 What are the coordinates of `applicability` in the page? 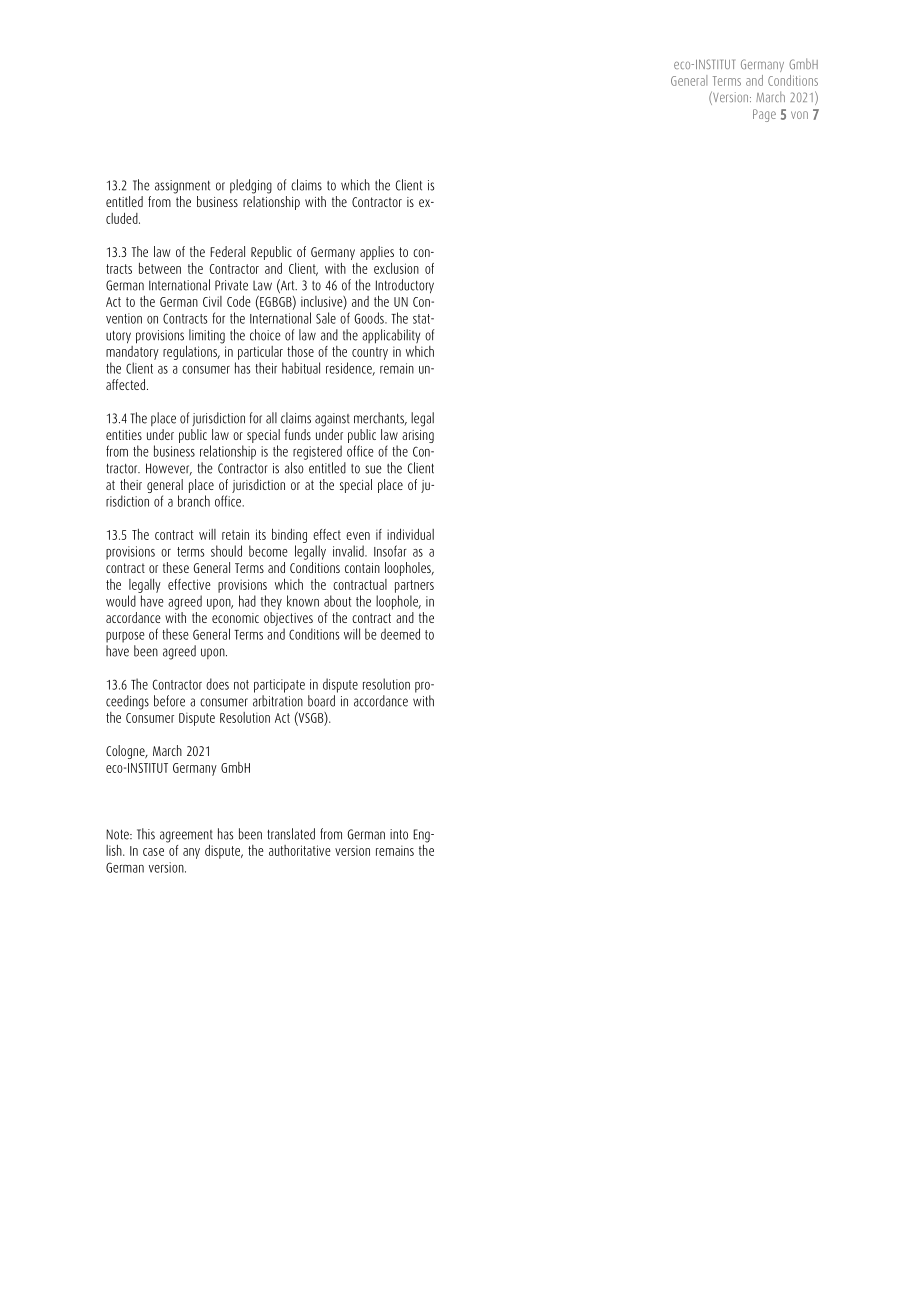 It's located at (391, 336).
